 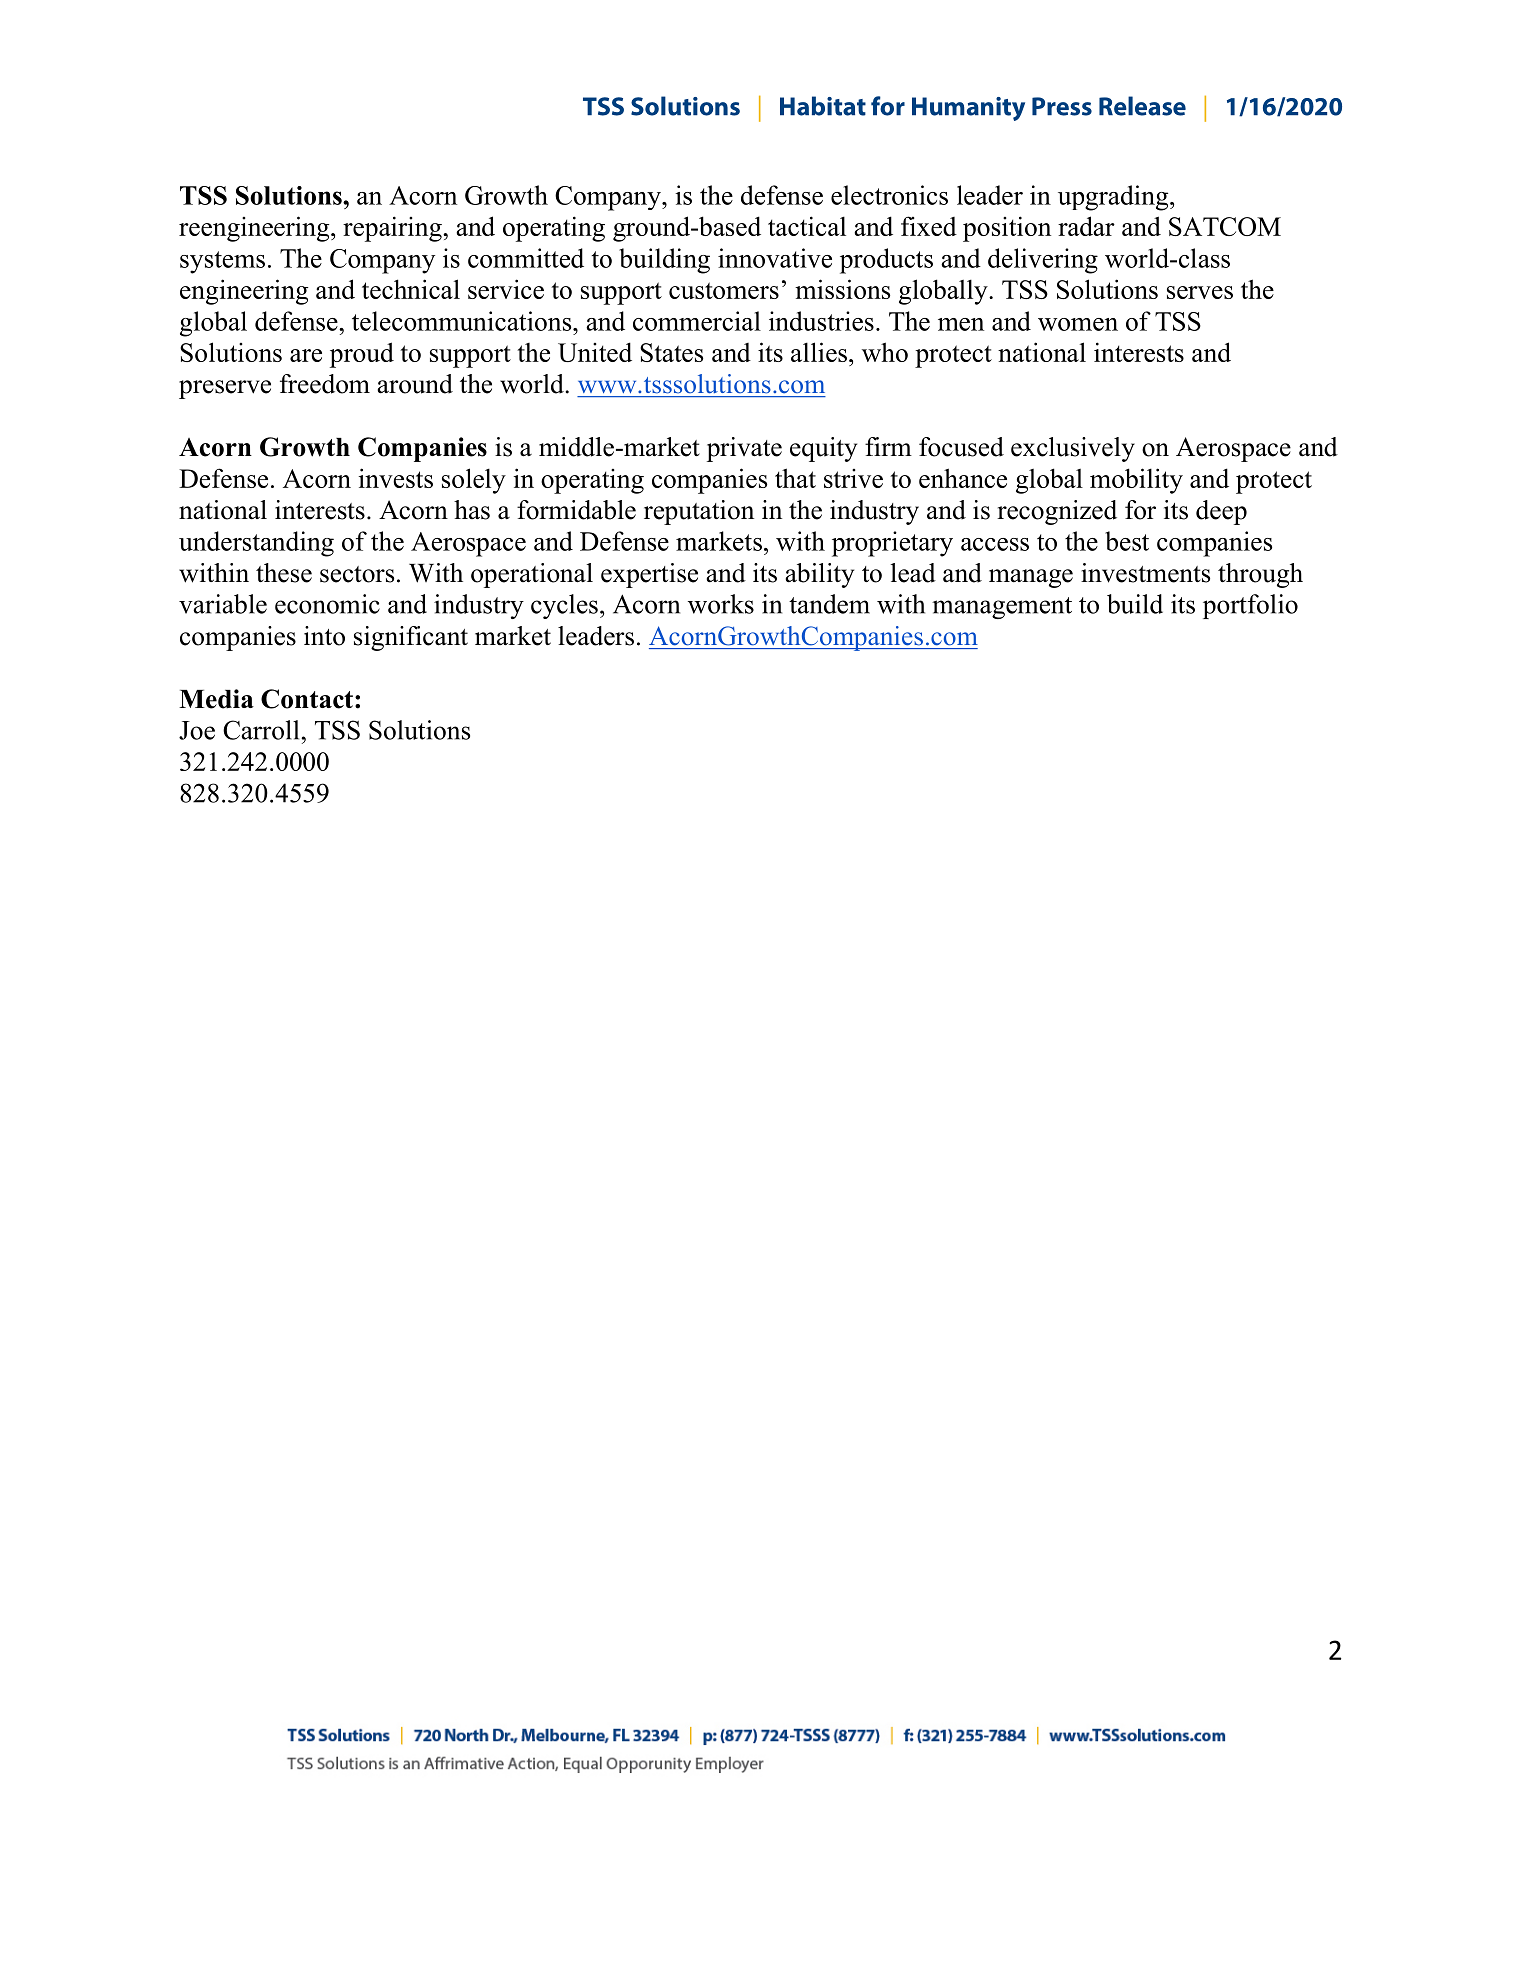 What do you see at coordinates (671, 352) in the screenshot?
I see `States` at bounding box center [671, 352].
